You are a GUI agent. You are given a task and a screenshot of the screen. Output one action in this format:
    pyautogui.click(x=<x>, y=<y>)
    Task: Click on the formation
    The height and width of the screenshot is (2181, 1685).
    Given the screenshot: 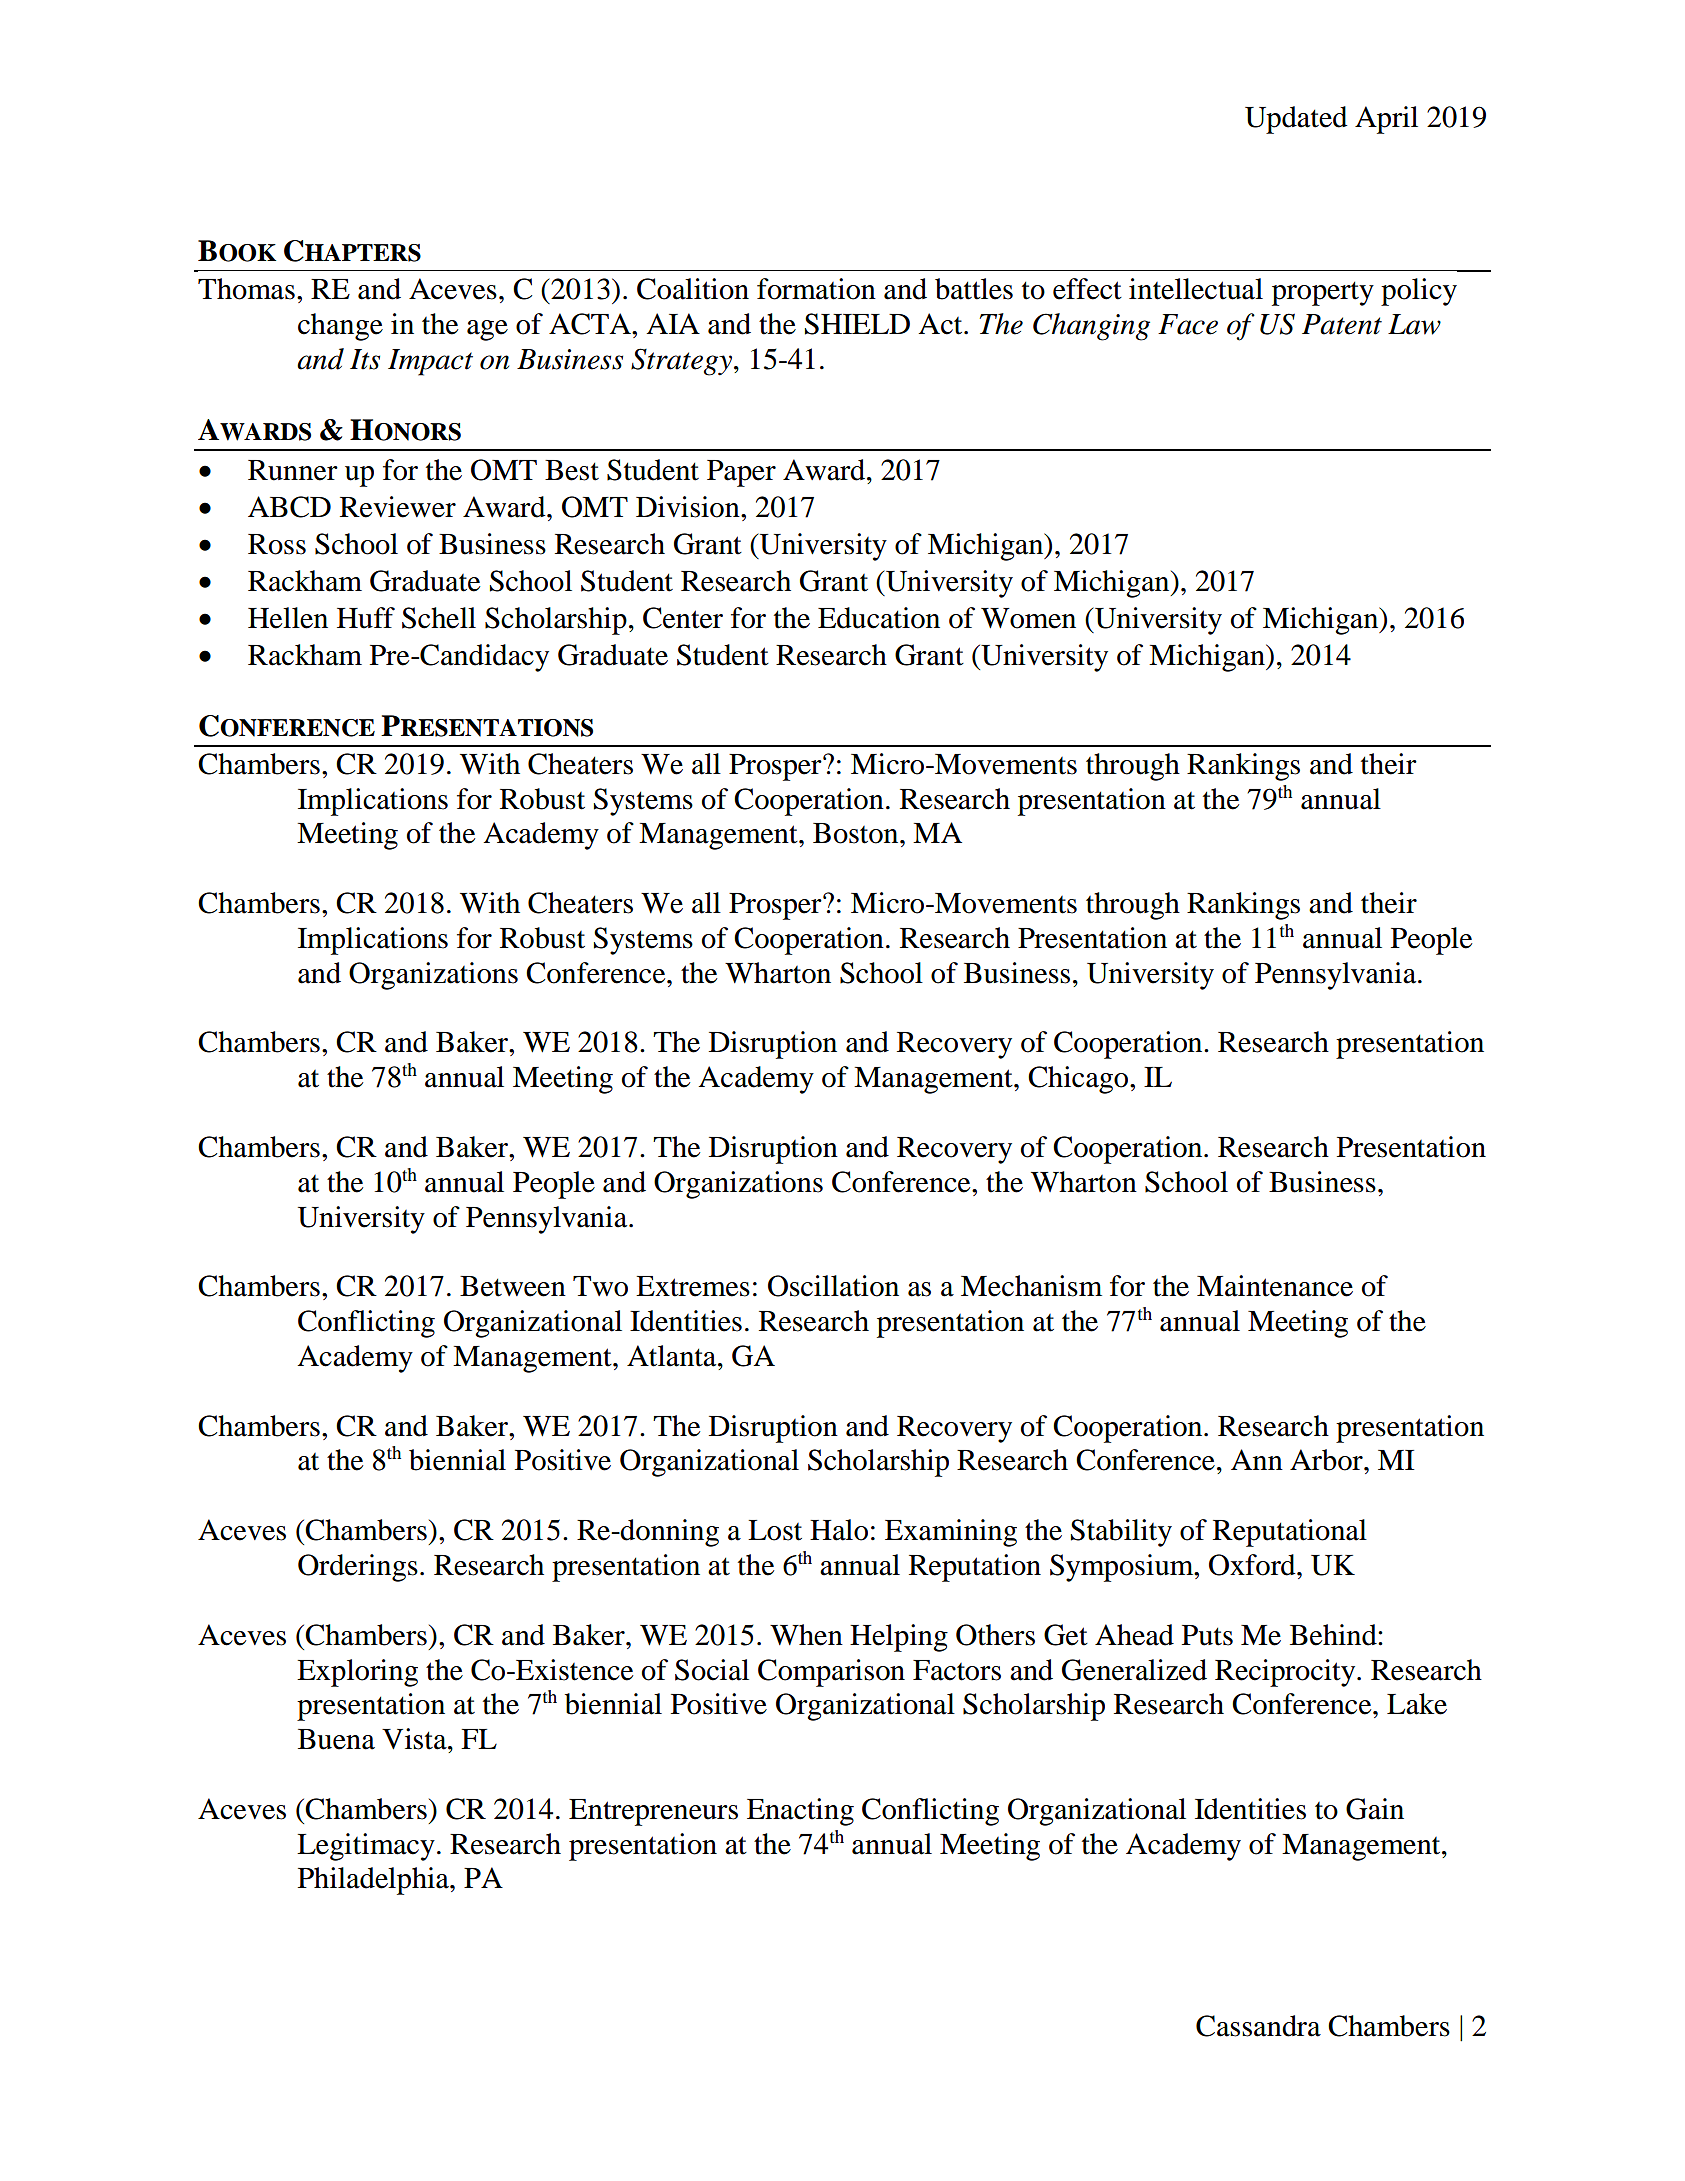 What is the action you would take?
    pyautogui.click(x=816, y=289)
